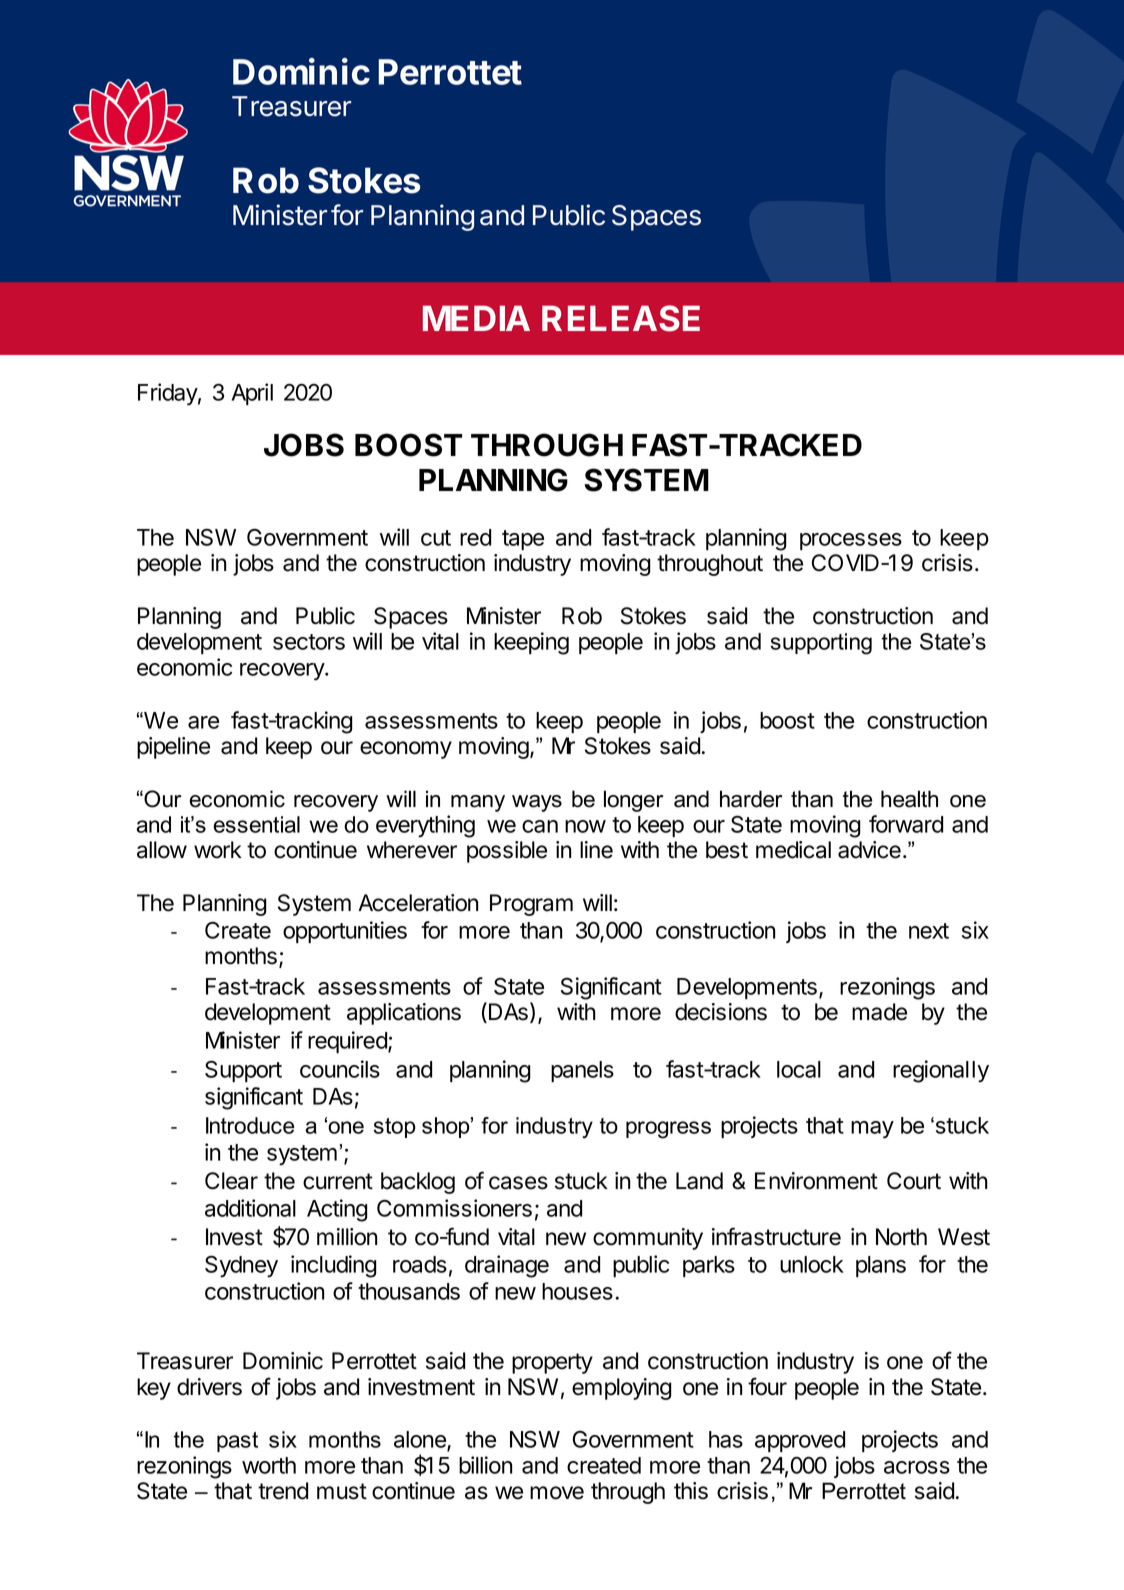  I want to click on cases, so click(518, 1183).
